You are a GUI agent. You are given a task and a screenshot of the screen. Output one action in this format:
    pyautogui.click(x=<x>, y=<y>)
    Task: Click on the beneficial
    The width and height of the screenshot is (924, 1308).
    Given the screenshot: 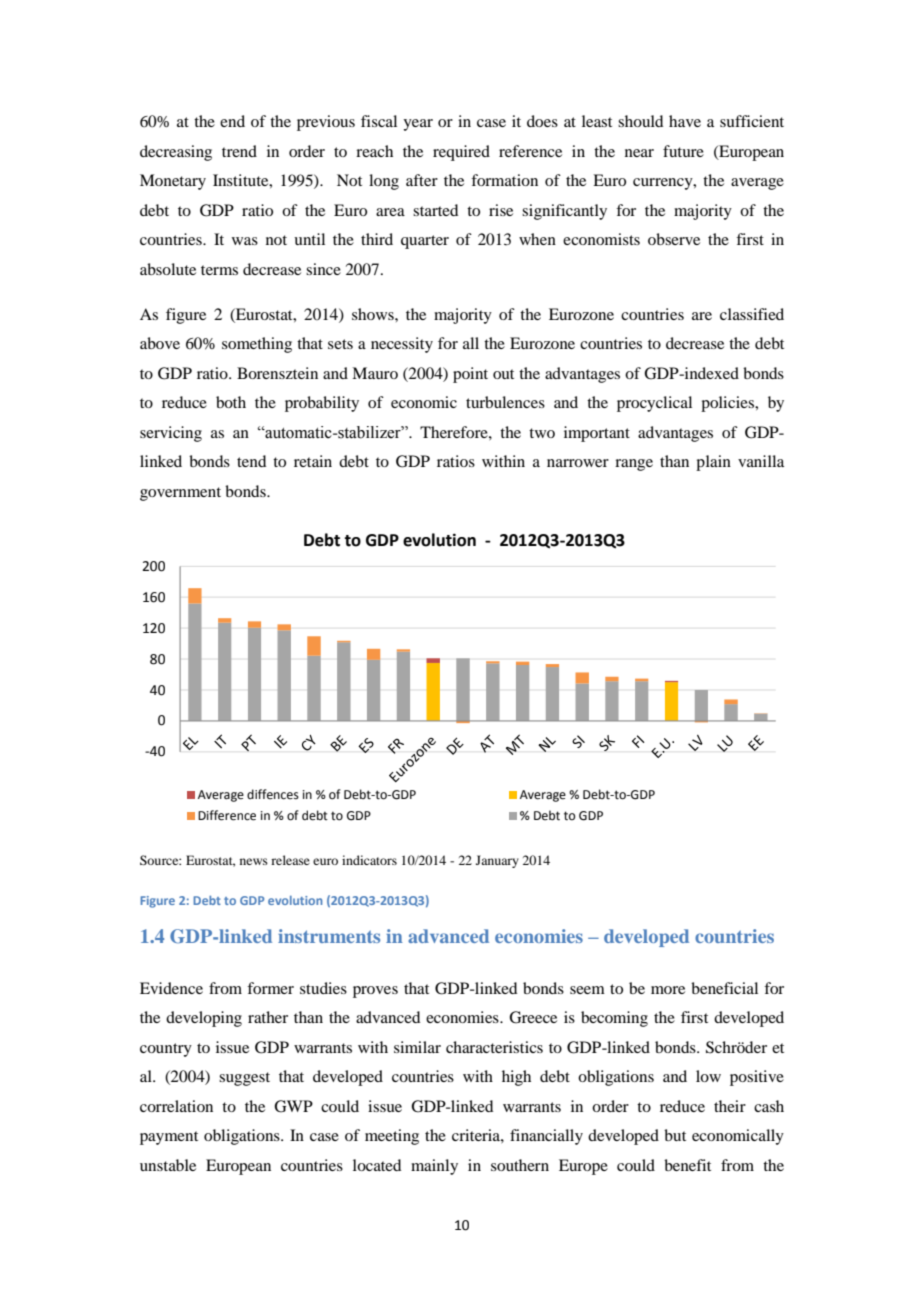 What is the action you would take?
    pyautogui.click(x=724, y=988)
